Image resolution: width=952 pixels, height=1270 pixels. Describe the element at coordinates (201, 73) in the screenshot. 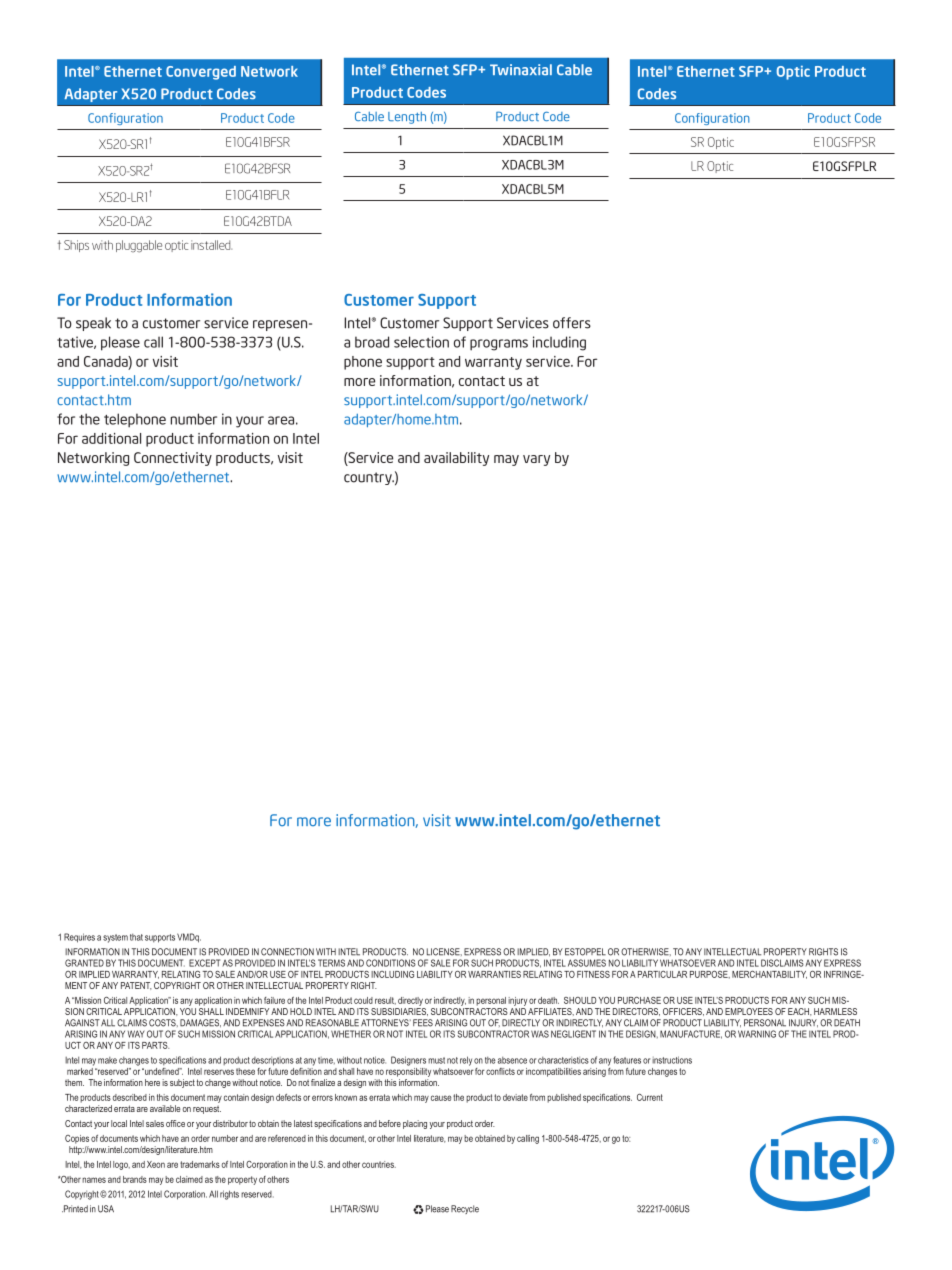

I see `Converged` at that location.
